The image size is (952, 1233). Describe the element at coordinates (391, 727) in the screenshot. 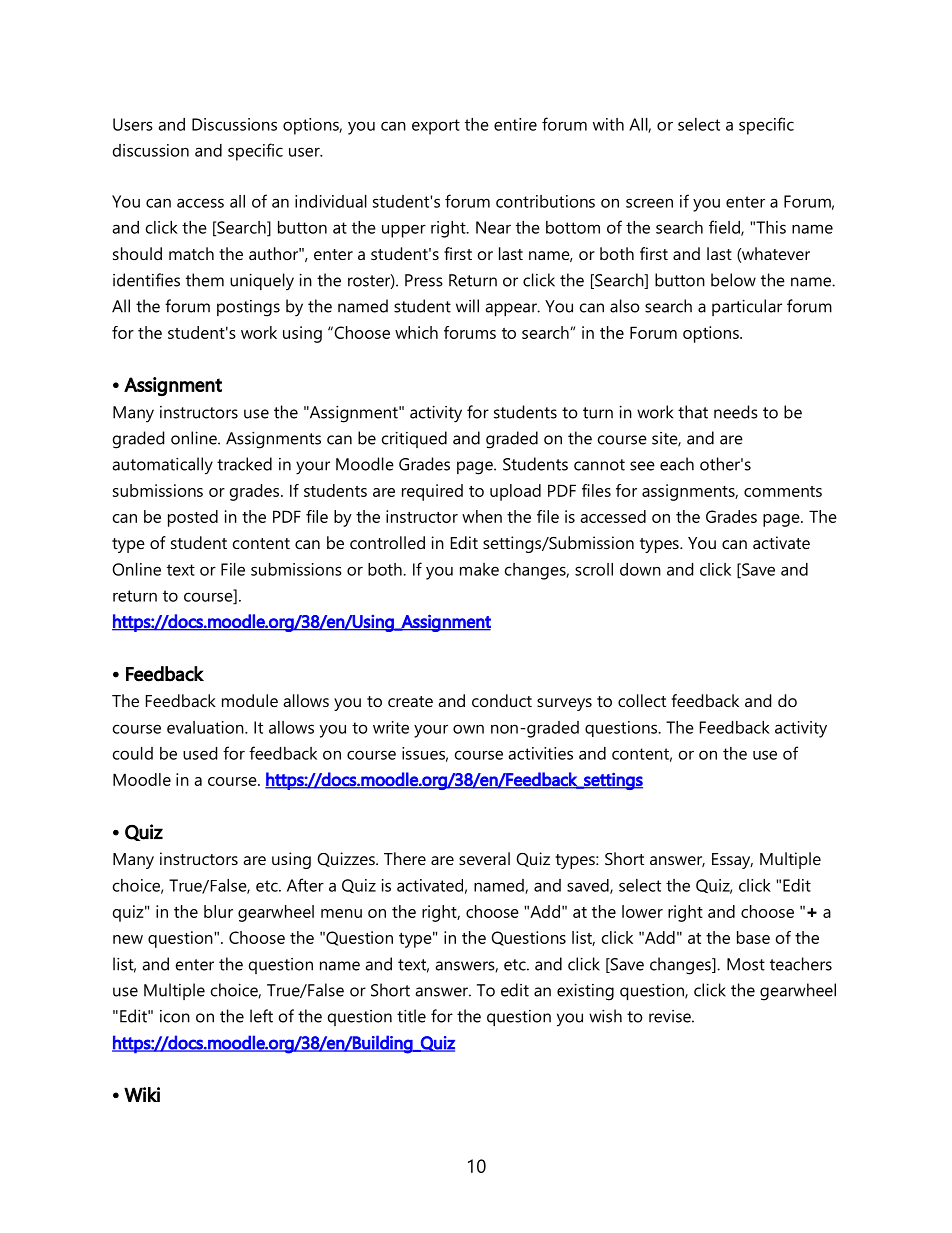

I see `write` at that location.
